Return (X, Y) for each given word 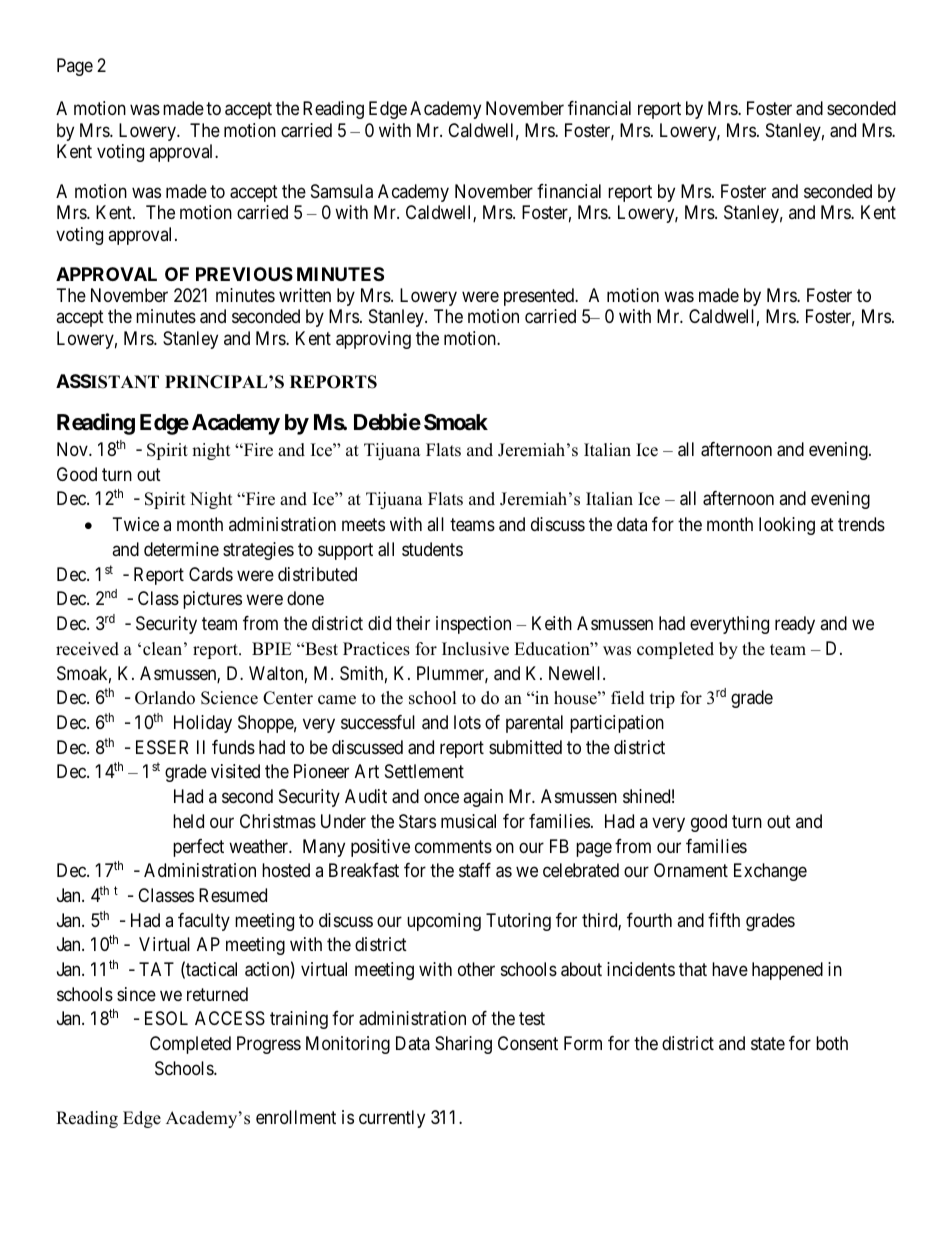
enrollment (296, 1117)
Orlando (165, 698)
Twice (136, 524)
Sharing (463, 1045)
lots (467, 722)
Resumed (233, 895)
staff (475, 870)
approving (373, 340)
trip (662, 699)
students (432, 549)
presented (540, 297)
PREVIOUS (244, 274)
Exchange (770, 872)
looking (787, 526)
